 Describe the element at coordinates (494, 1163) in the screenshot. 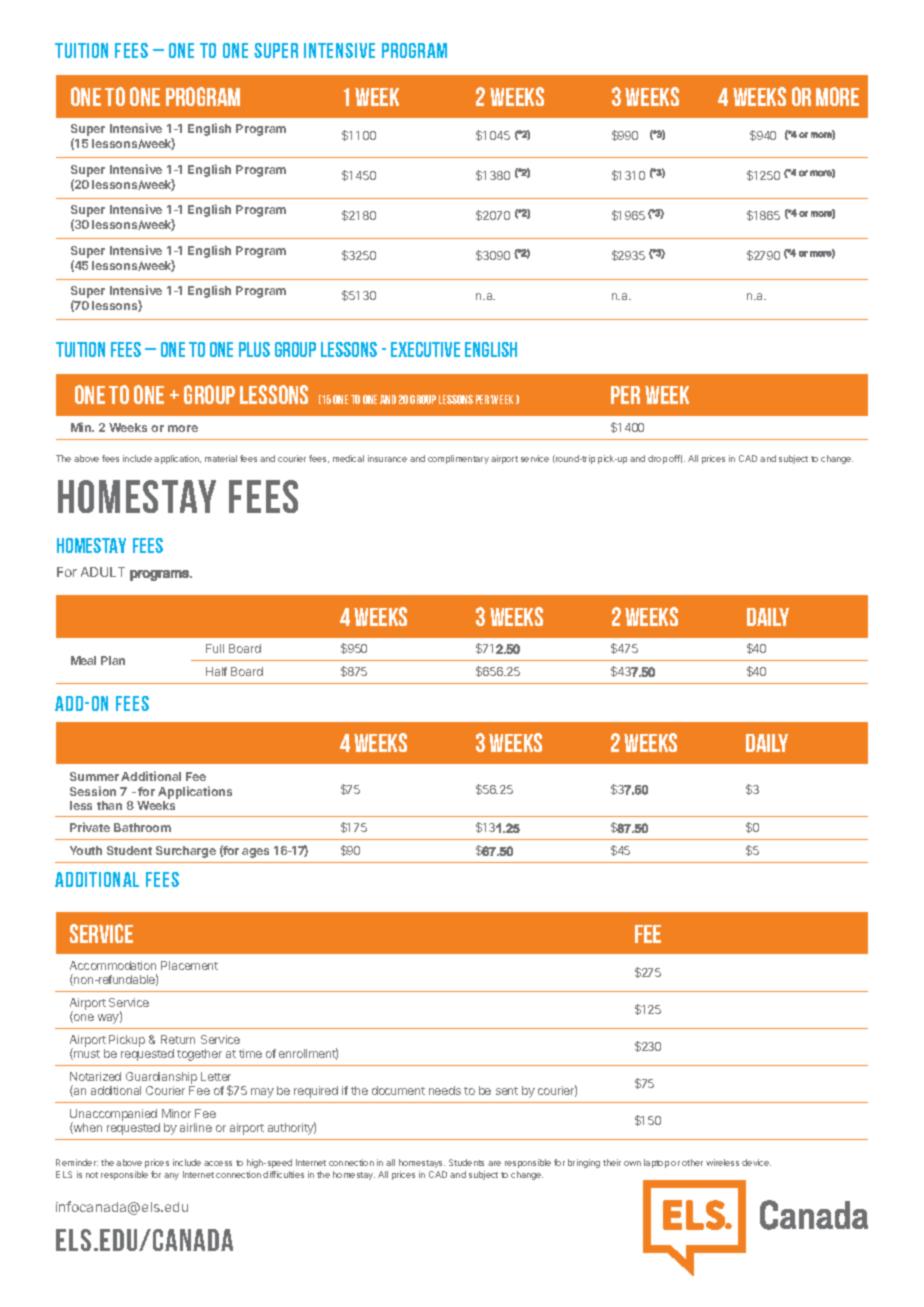

I see `are` at that location.
